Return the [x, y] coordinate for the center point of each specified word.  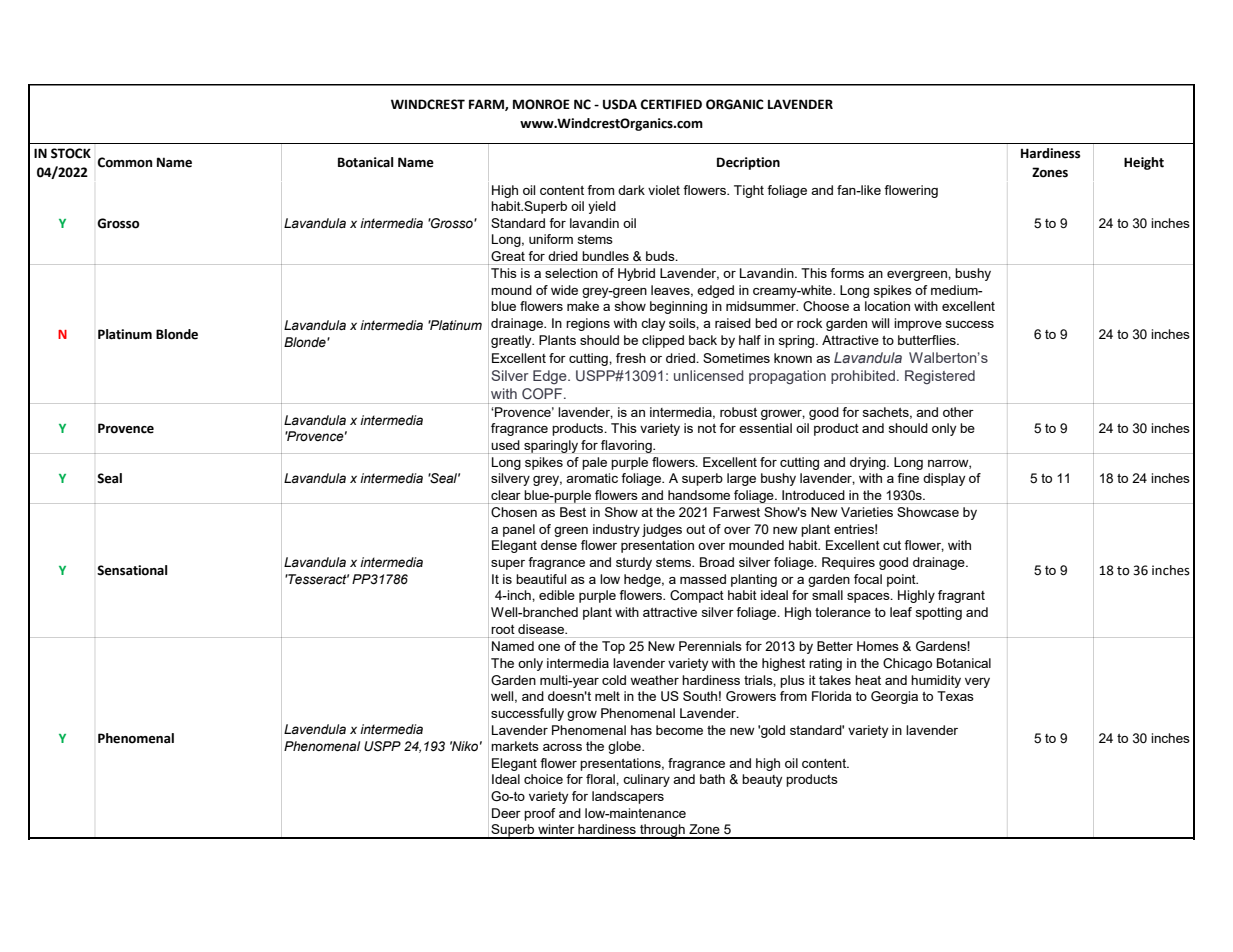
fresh [631, 358]
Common [124, 162]
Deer [506, 813]
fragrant [961, 596]
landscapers [628, 797]
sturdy [634, 563]
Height [1144, 163]
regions [588, 324]
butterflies [928, 340]
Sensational [132, 570]
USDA [620, 104]
